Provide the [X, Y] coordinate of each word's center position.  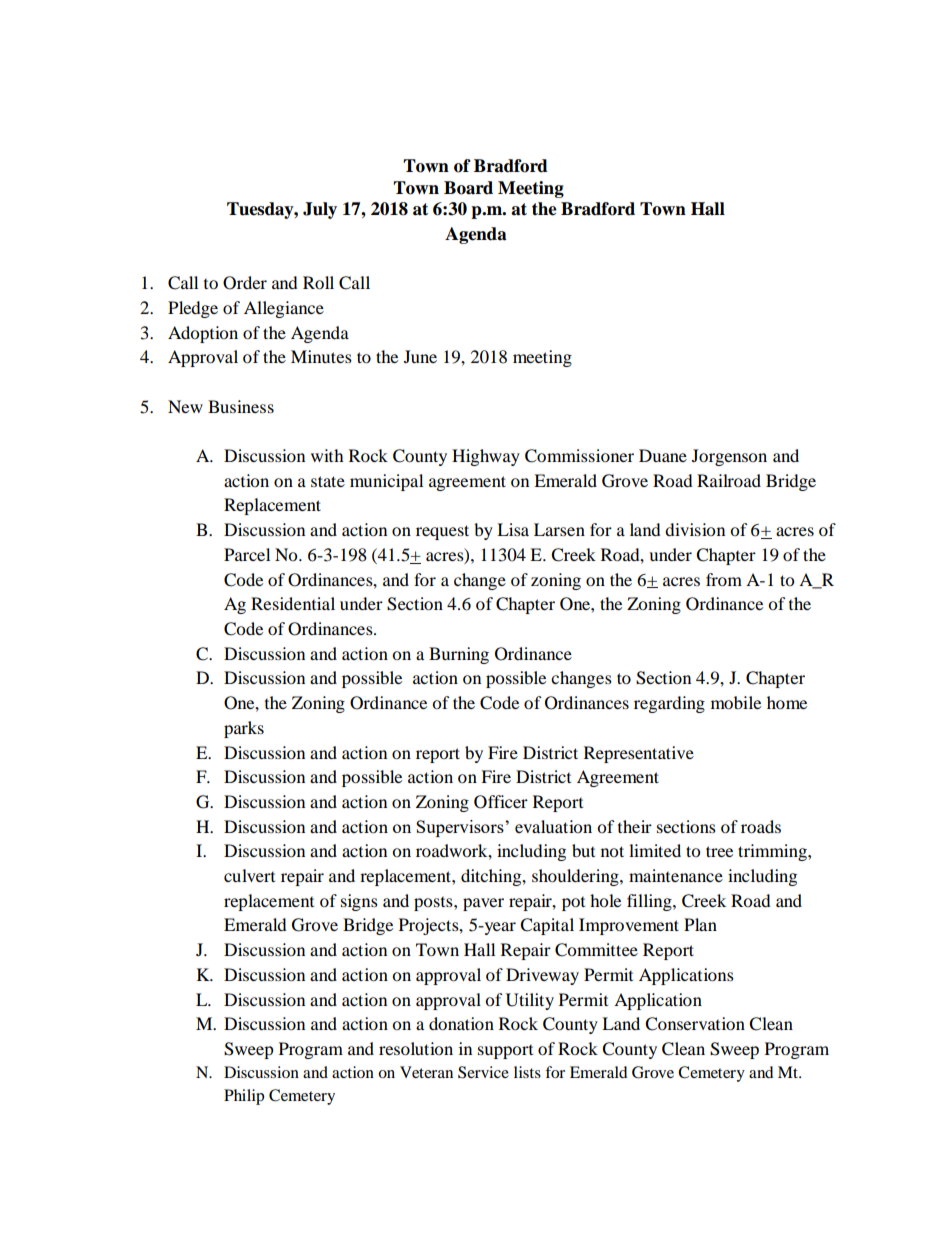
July [320, 210]
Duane [663, 455]
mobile [736, 702]
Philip [244, 1097]
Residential [293, 603]
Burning [459, 655]
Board [468, 188]
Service [483, 1072]
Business [241, 406]
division [695, 529]
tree [719, 851]
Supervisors [461, 828]
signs [359, 902]
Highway [486, 457]
